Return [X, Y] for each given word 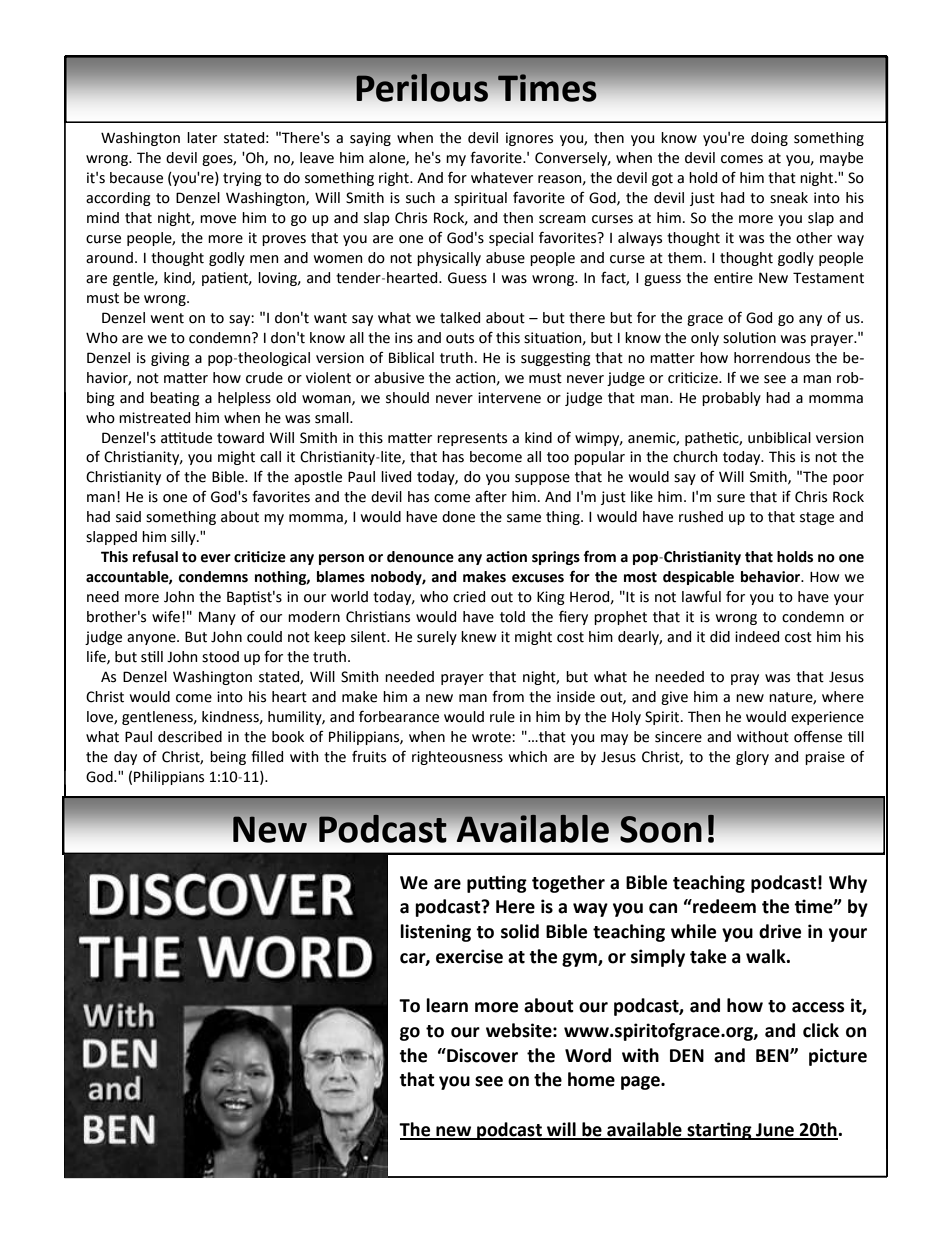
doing [769, 139]
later [202, 138]
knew [479, 637]
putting [497, 884]
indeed [757, 637]
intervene [509, 398]
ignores [529, 139]
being [228, 758]
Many [217, 618]
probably [731, 399]
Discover [481, 1055]
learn [447, 1005]
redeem [723, 906]
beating [175, 399]
